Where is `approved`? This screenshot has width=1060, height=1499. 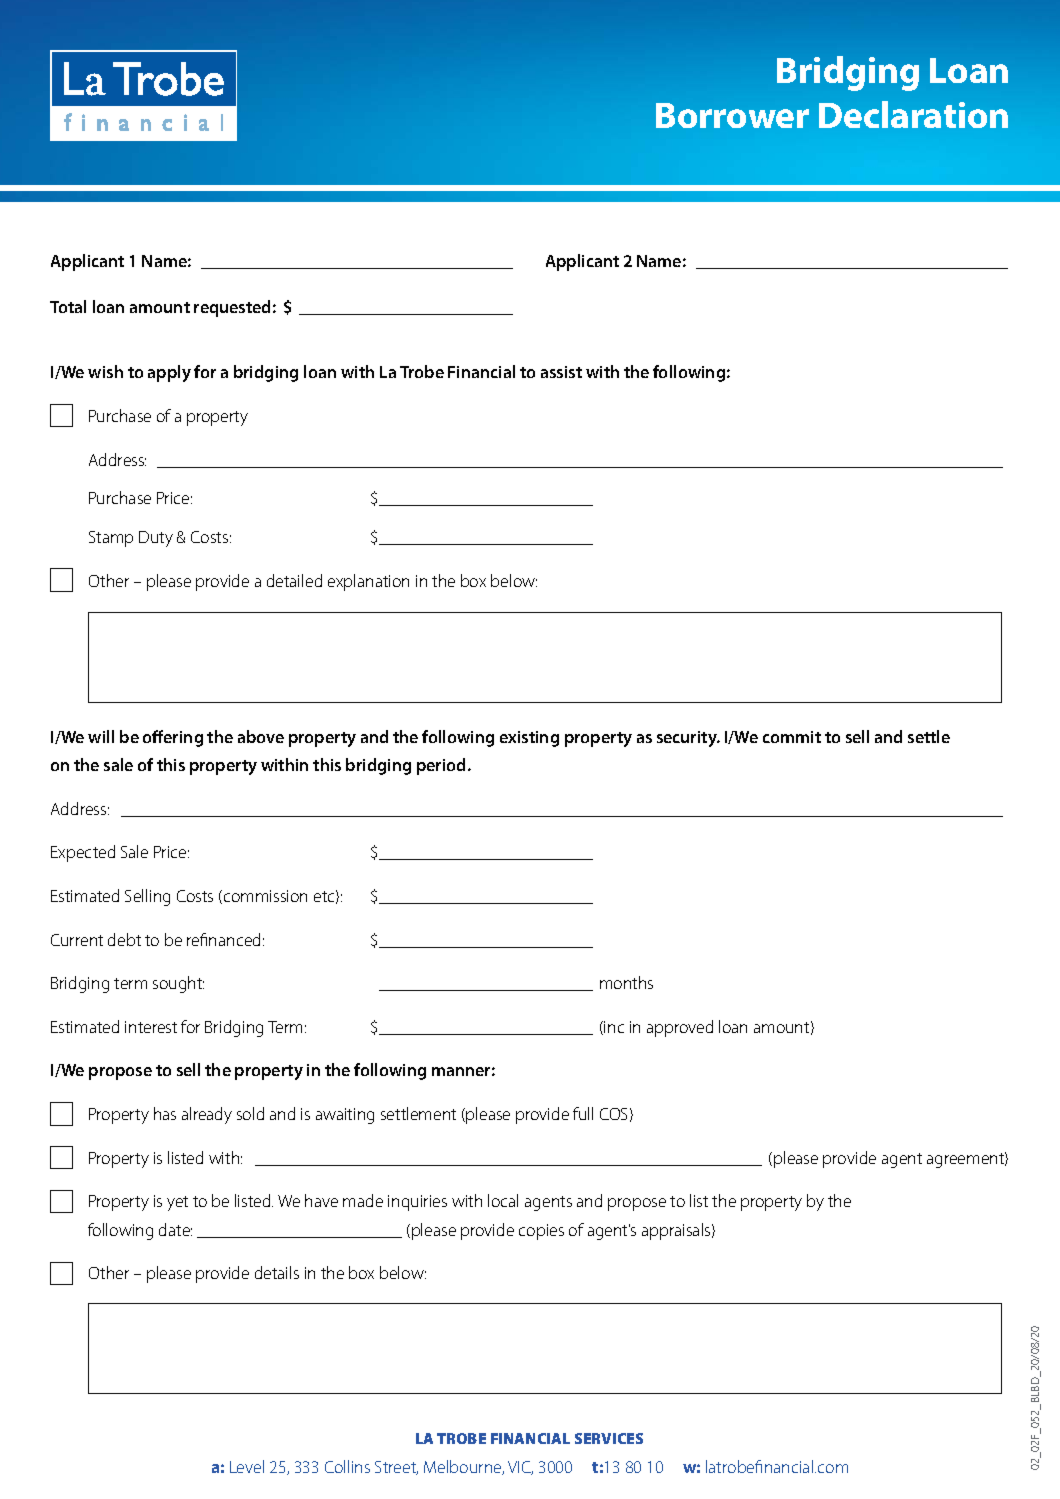
approved is located at coordinates (680, 1028).
